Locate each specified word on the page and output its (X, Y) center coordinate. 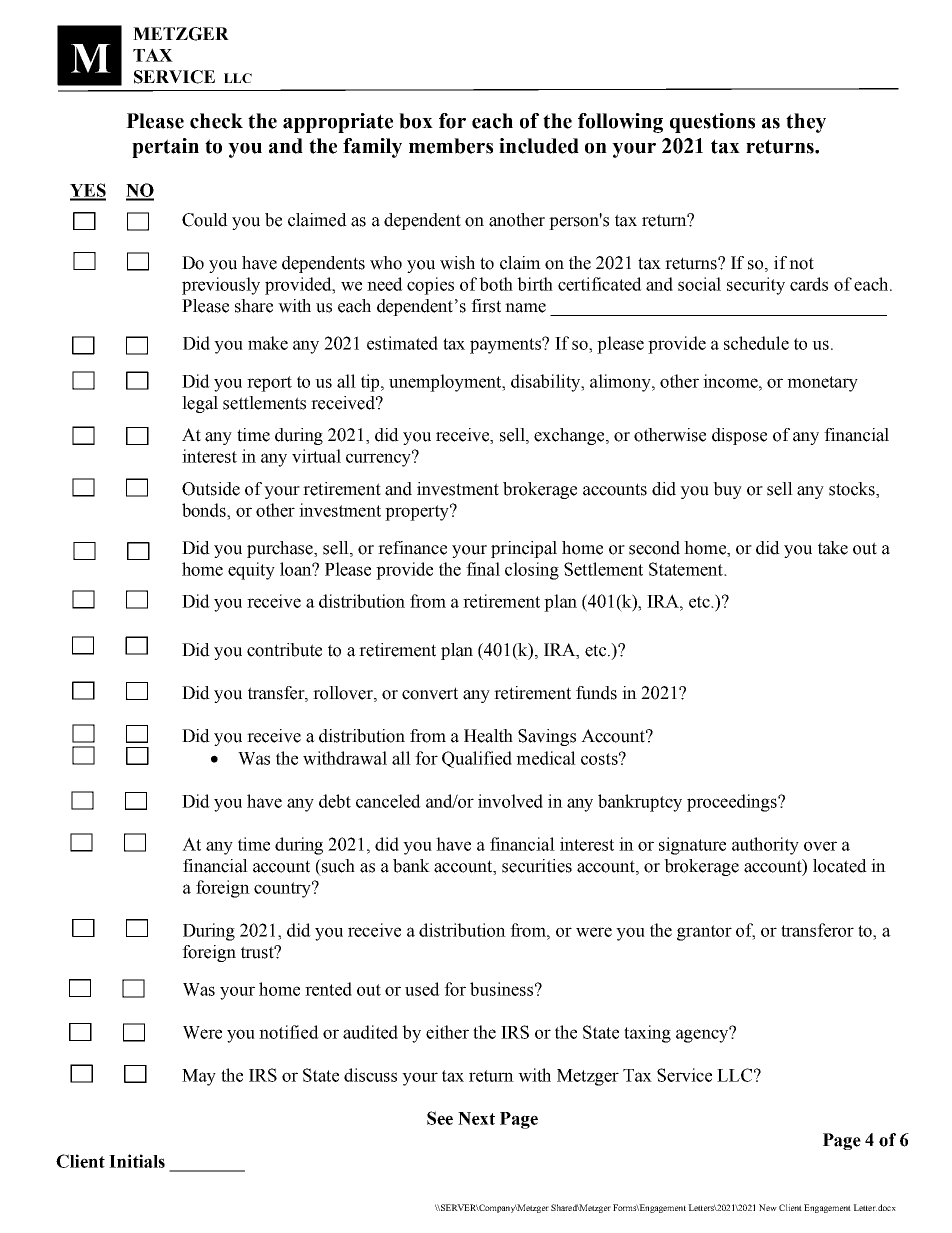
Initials (137, 1161)
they (806, 123)
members (451, 146)
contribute (284, 650)
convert (430, 693)
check (216, 121)
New (768, 1207)
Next (476, 1118)
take (833, 548)
